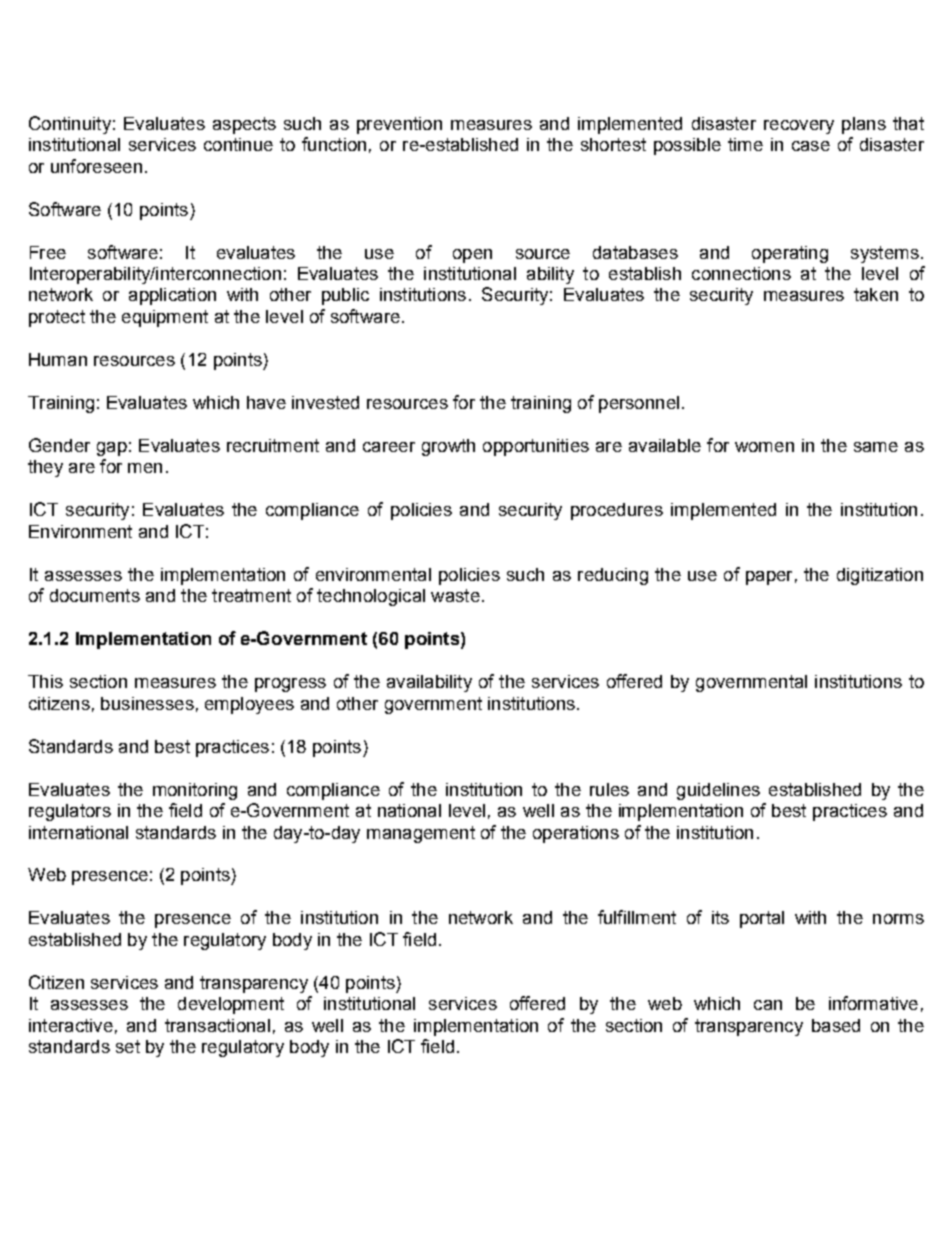  I want to click on businesses, so click(147, 703).
